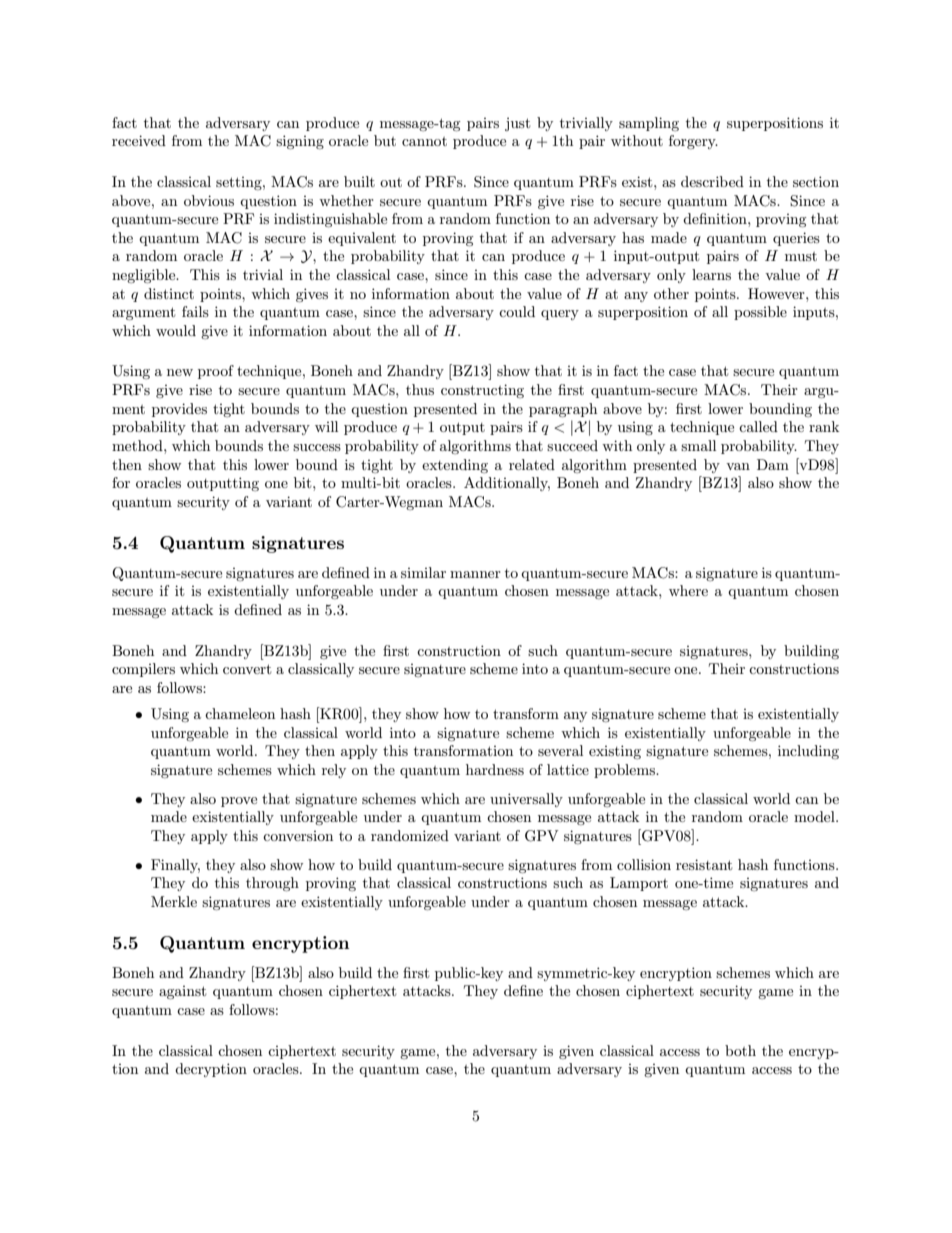 The width and height of the page is (952, 1233). I want to click on success, so click(317, 447).
